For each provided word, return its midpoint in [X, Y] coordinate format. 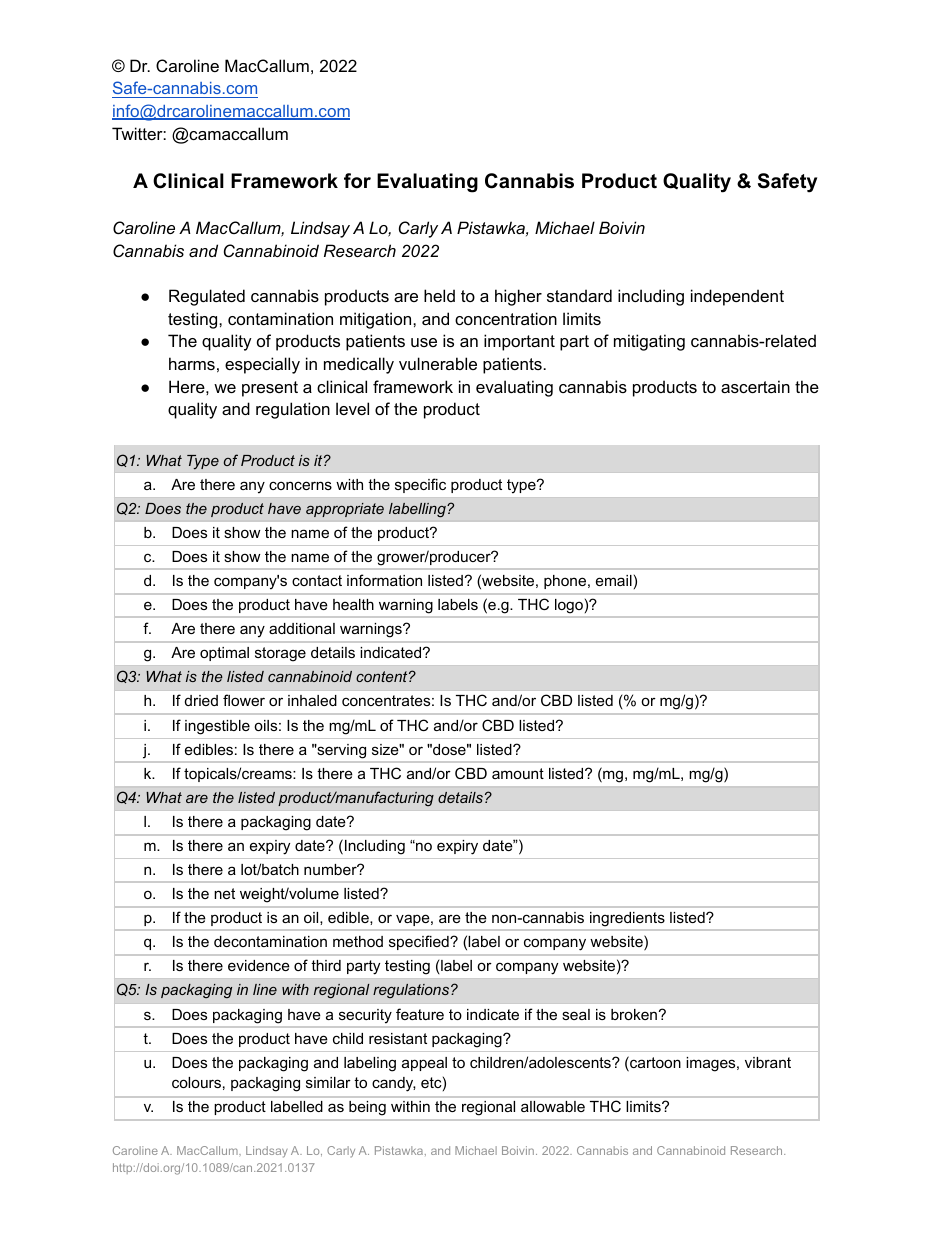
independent [737, 297]
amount [518, 773]
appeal [424, 1064]
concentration [506, 318]
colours [196, 1082]
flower [244, 700]
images [712, 1064]
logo [569, 606]
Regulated [207, 297]
